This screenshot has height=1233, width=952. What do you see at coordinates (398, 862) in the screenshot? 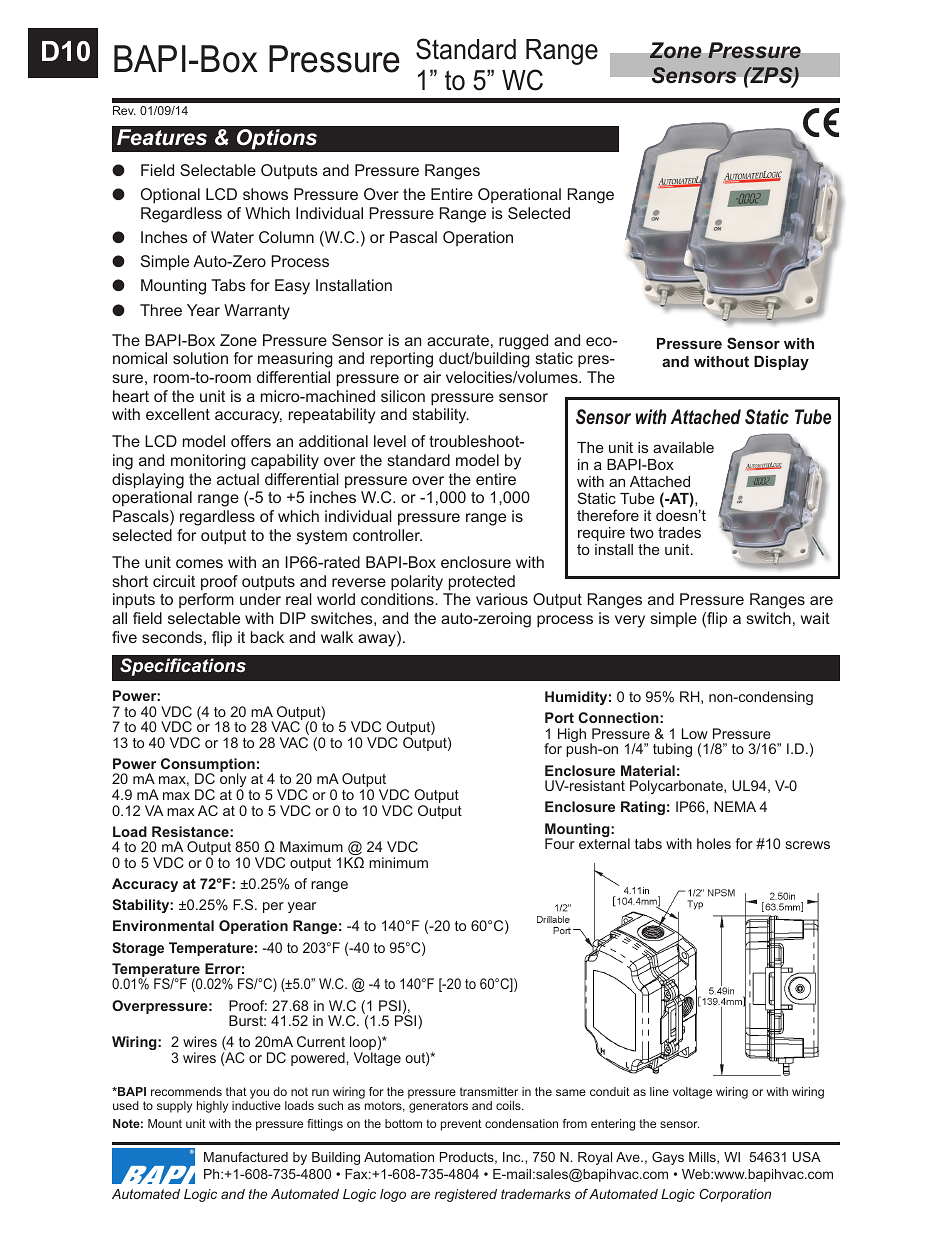
I see `minimum` at bounding box center [398, 862].
